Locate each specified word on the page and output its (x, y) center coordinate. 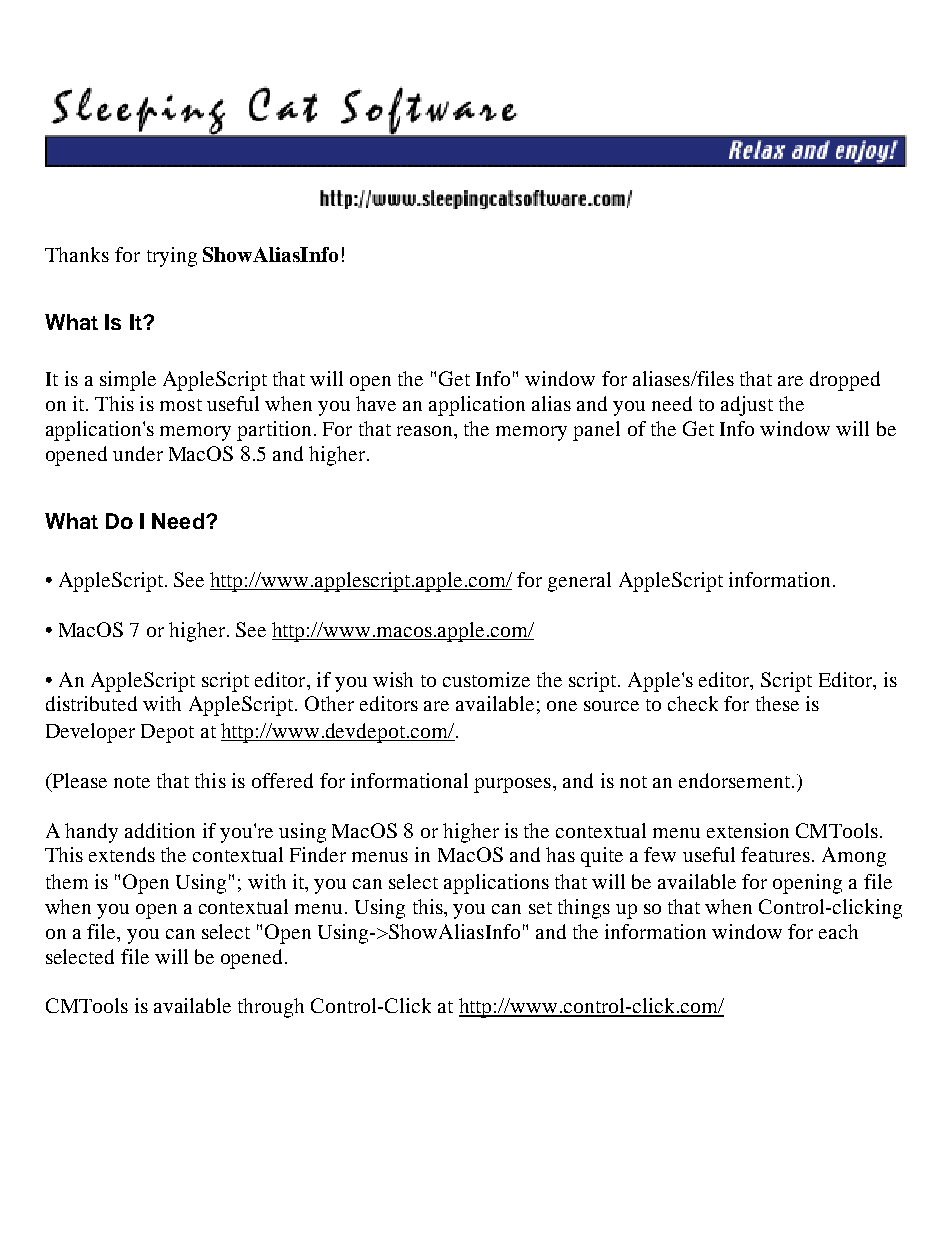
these (777, 703)
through (271, 1008)
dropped (845, 381)
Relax (757, 150)
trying (172, 257)
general (579, 582)
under (138, 453)
